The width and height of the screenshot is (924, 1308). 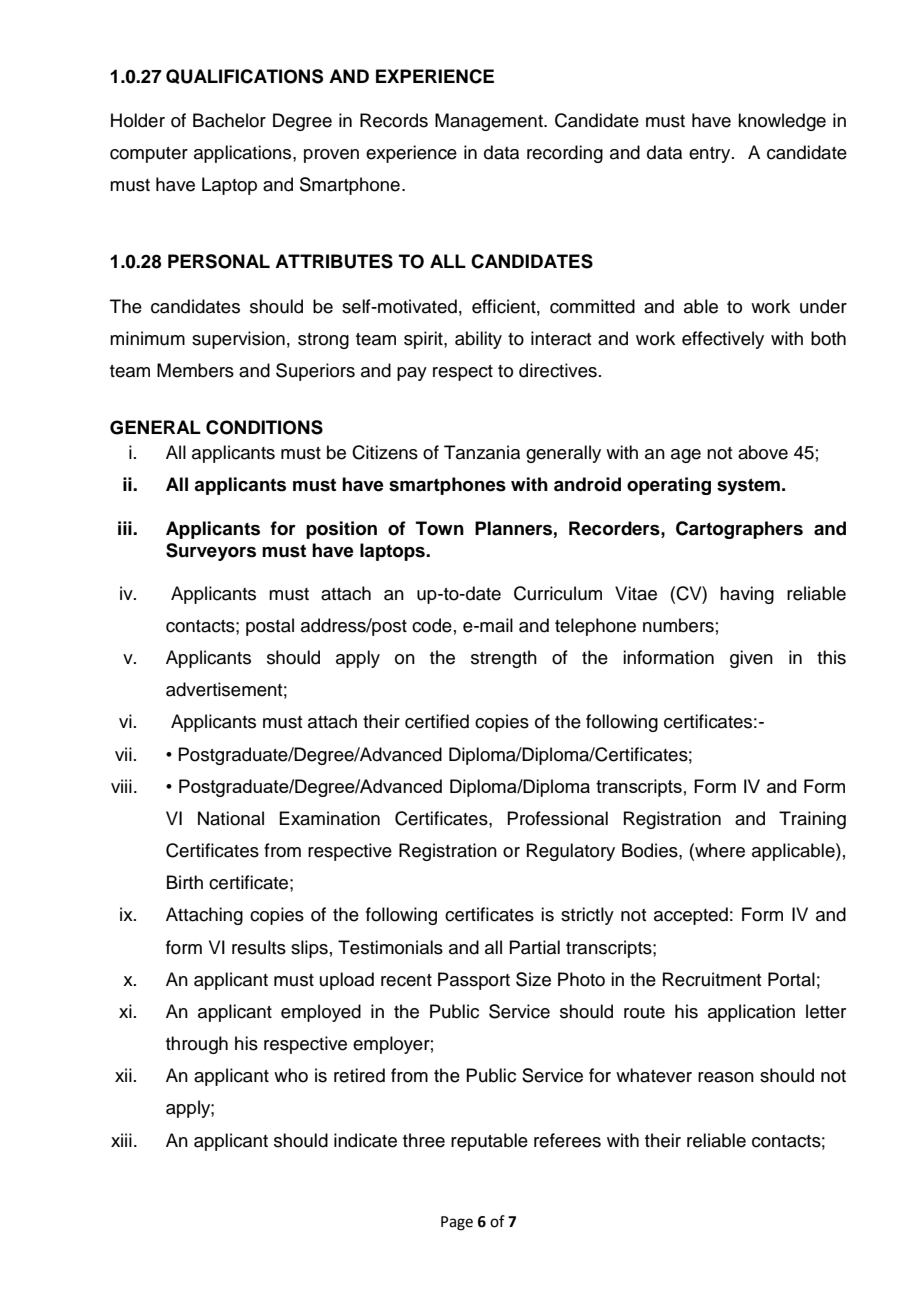 What do you see at coordinates (726, 1077) in the screenshot?
I see `reason` at bounding box center [726, 1077].
